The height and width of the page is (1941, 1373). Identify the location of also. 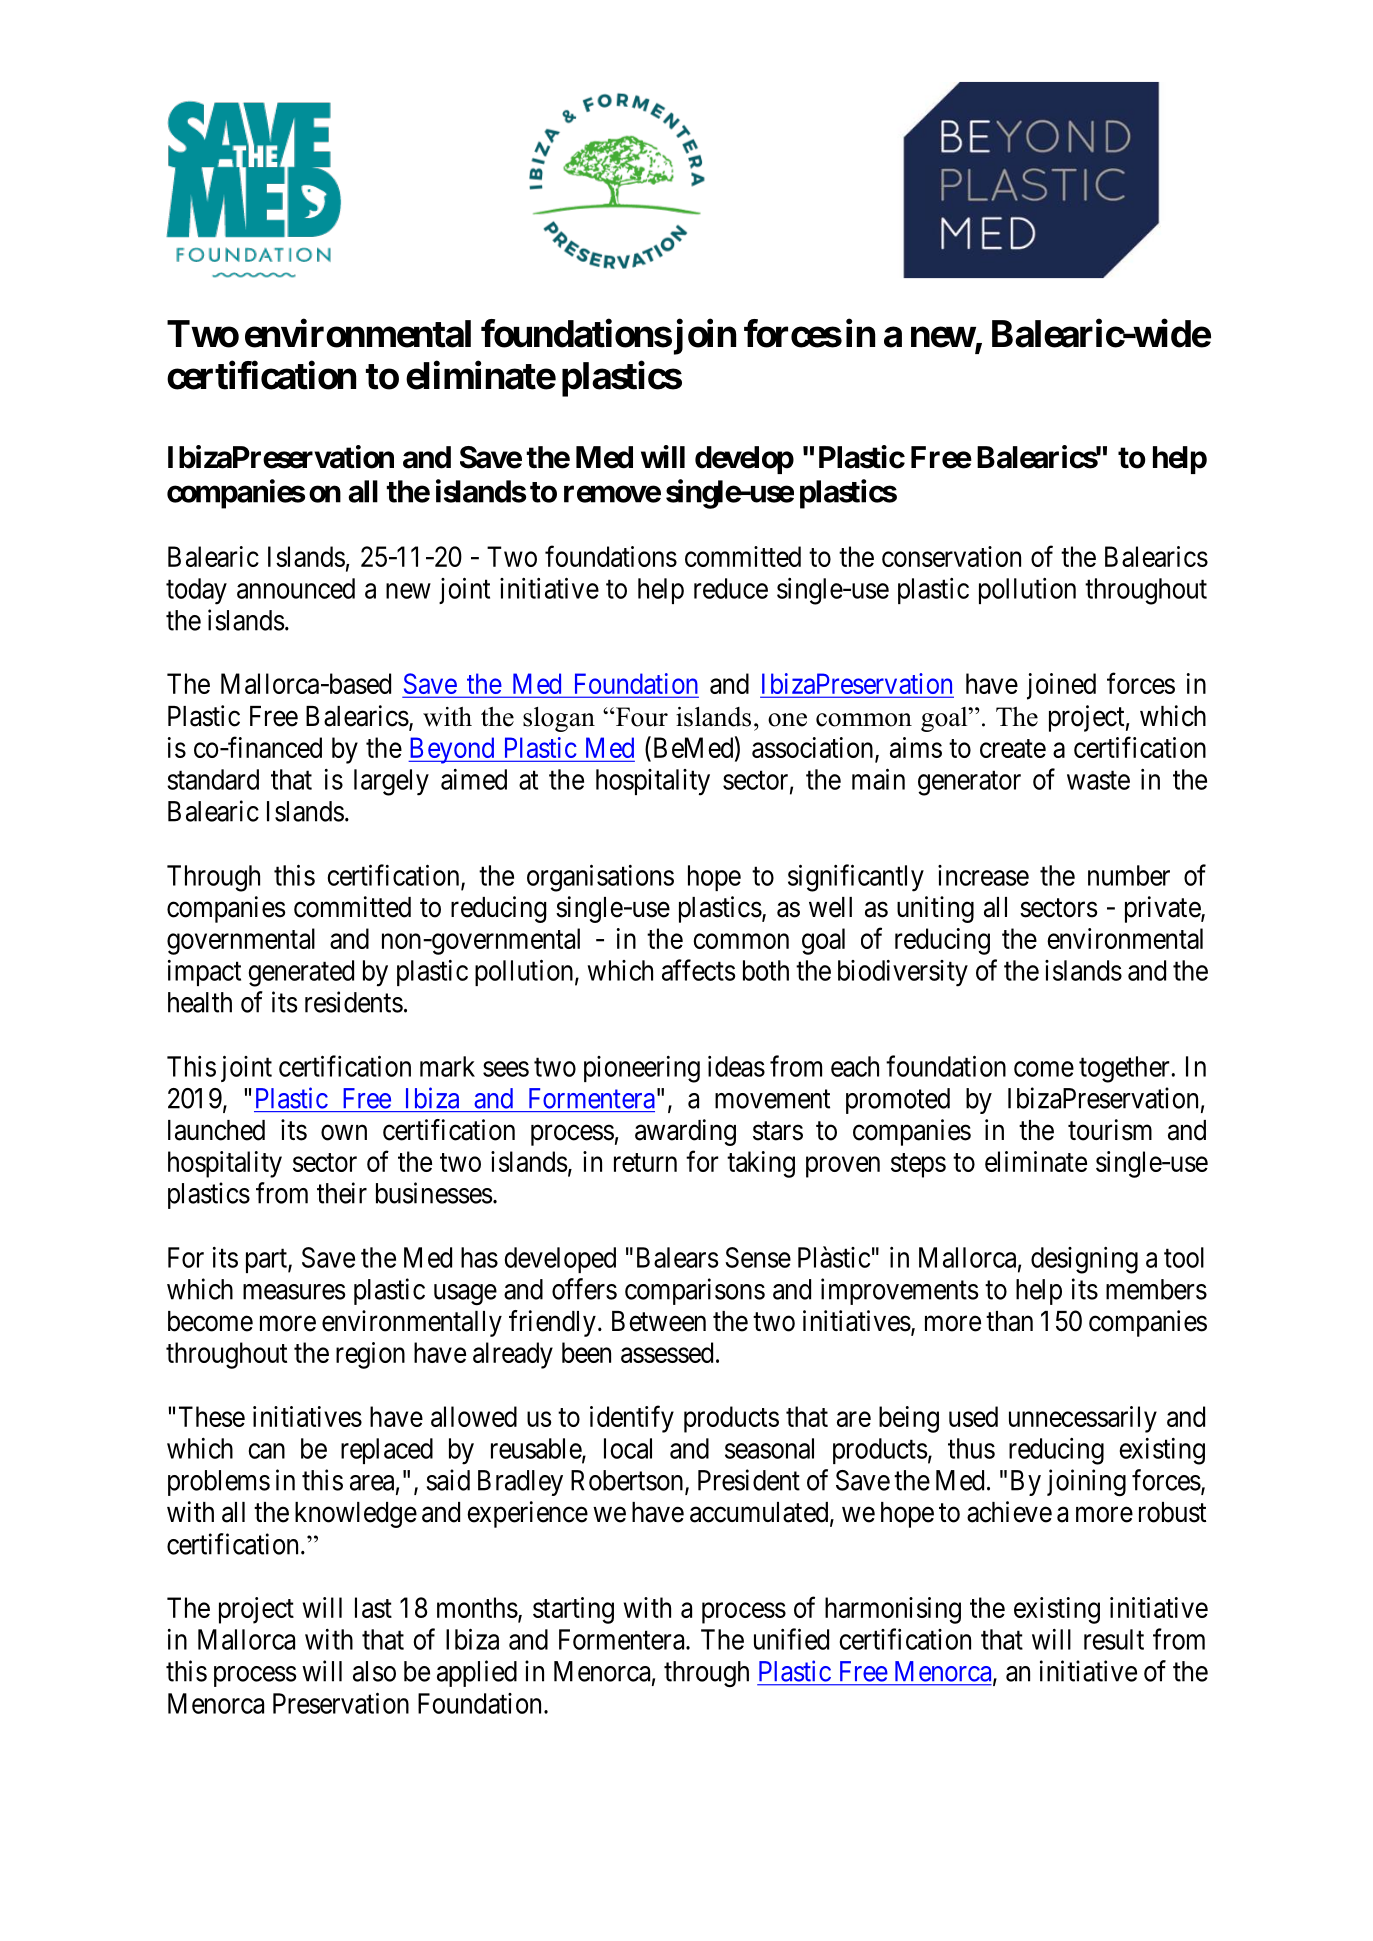
(374, 1671).
